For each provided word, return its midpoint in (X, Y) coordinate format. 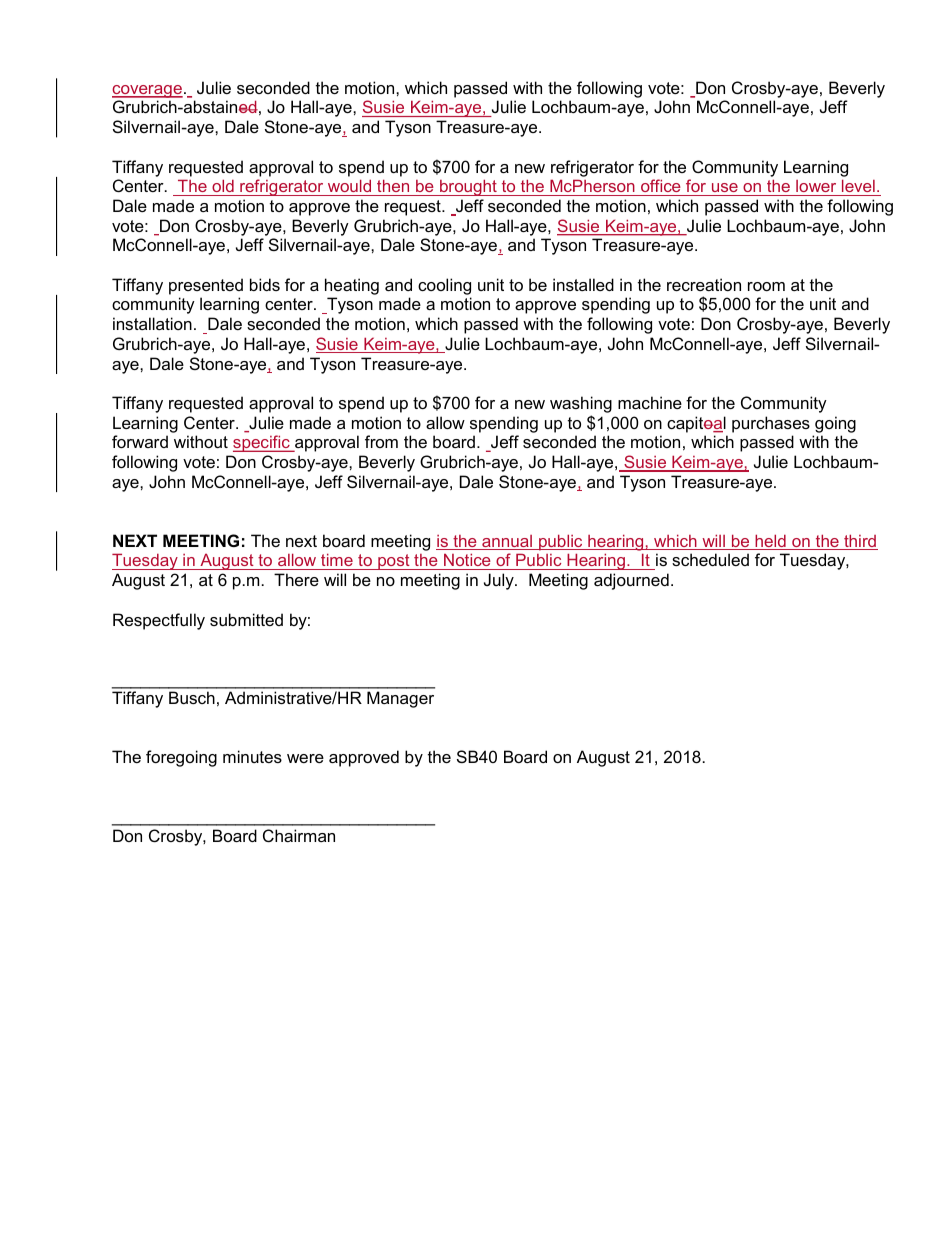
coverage (147, 91)
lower (816, 186)
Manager (400, 699)
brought (468, 187)
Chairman (299, 835)
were (305, 758)
